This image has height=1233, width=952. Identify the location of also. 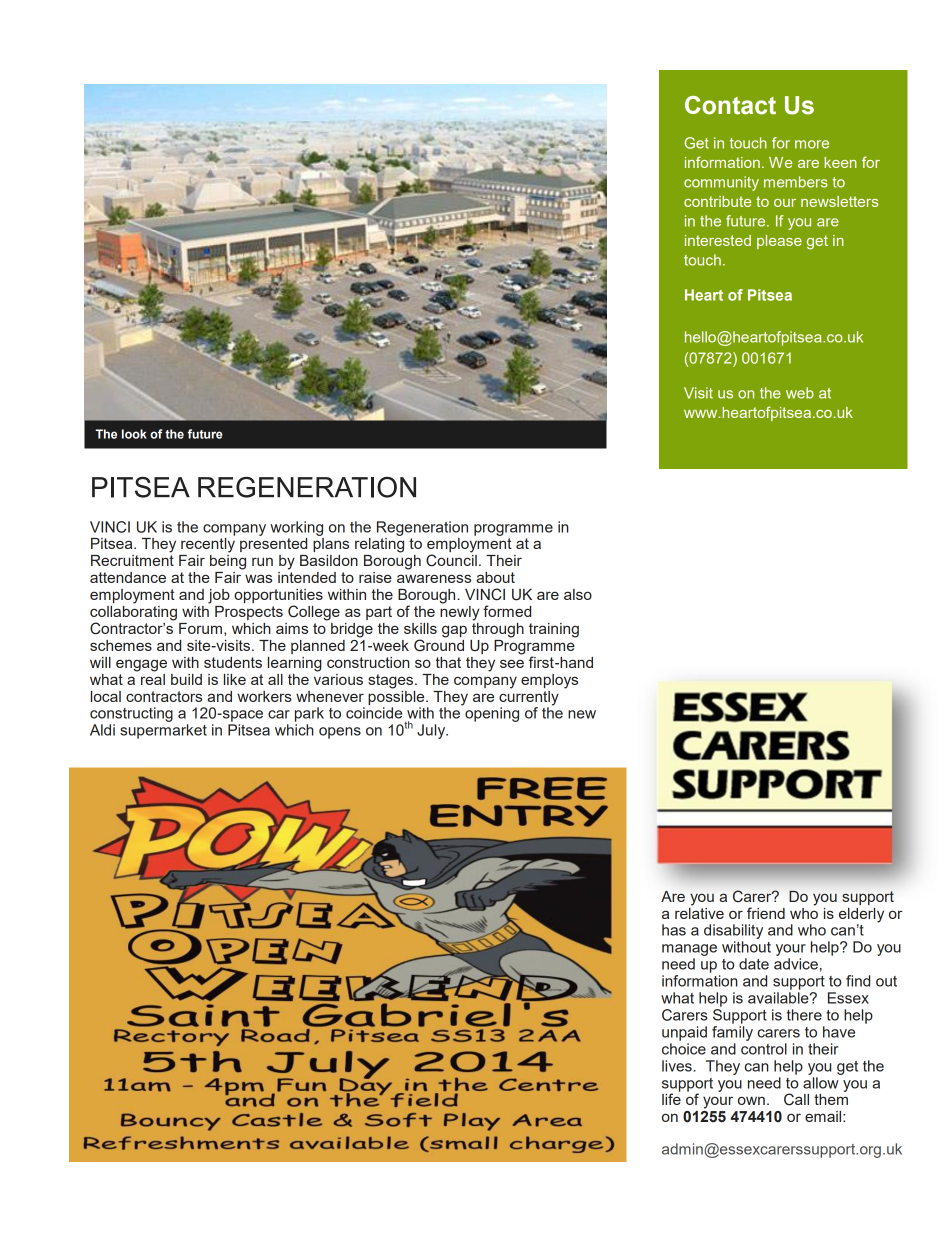
(578, 594).
